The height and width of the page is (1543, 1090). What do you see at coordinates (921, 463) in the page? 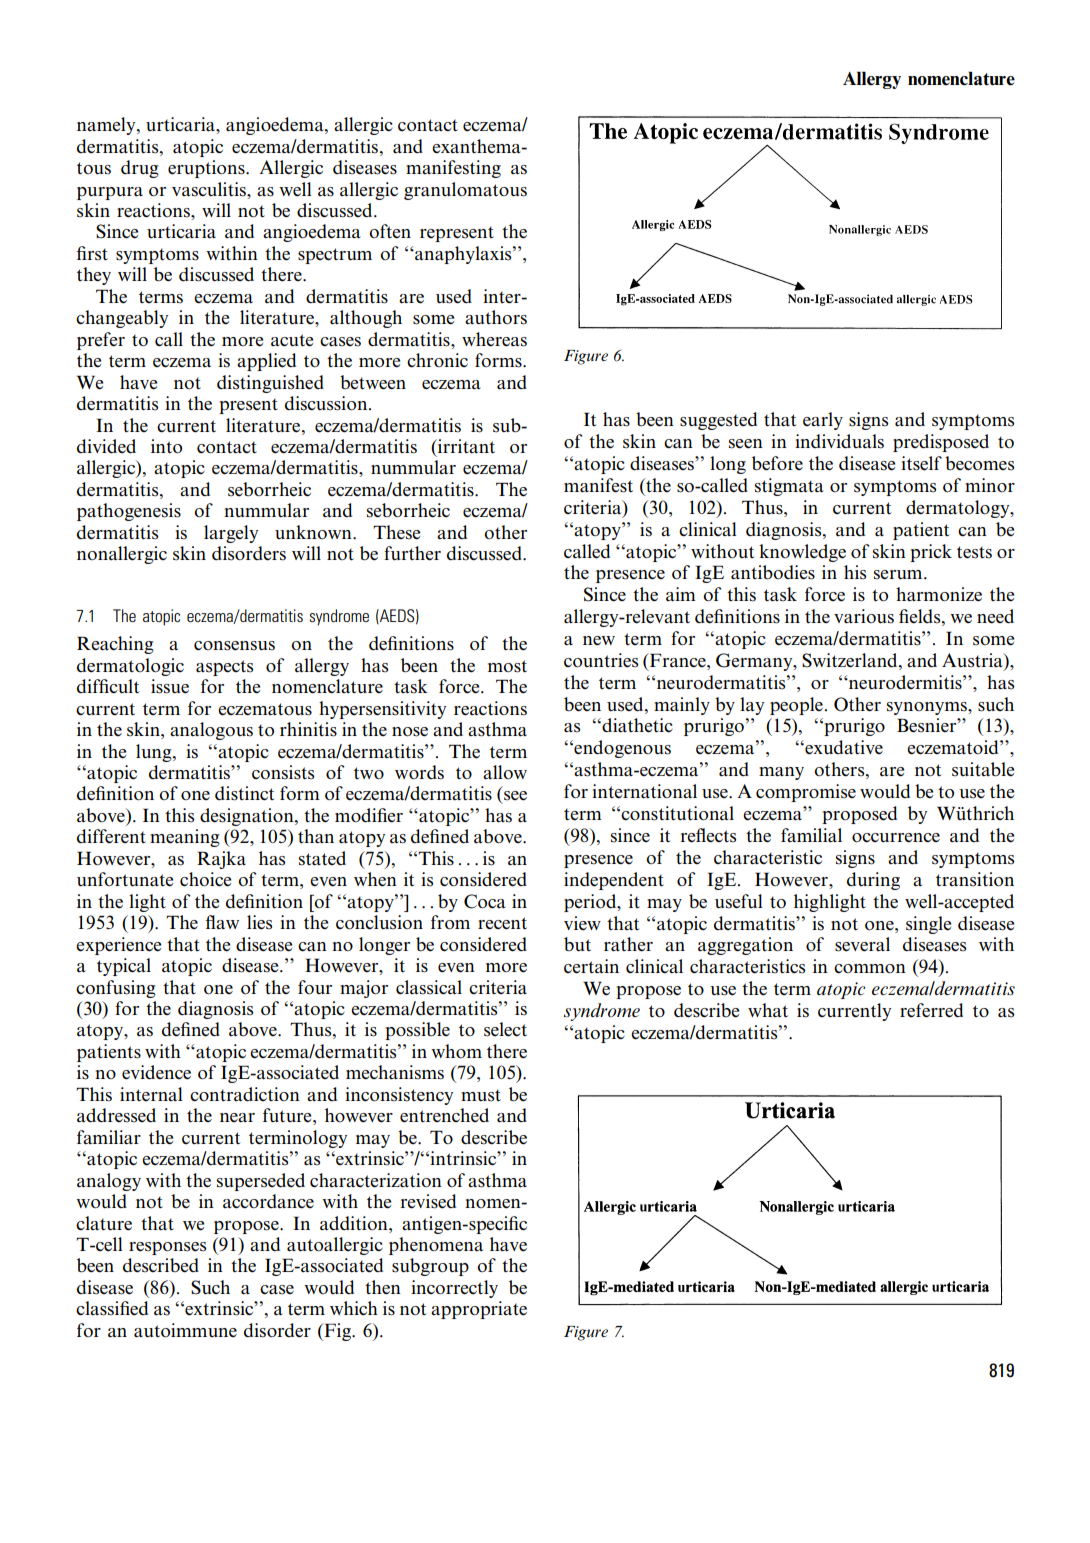
I see `itself` at bounding box center [921, 463].
